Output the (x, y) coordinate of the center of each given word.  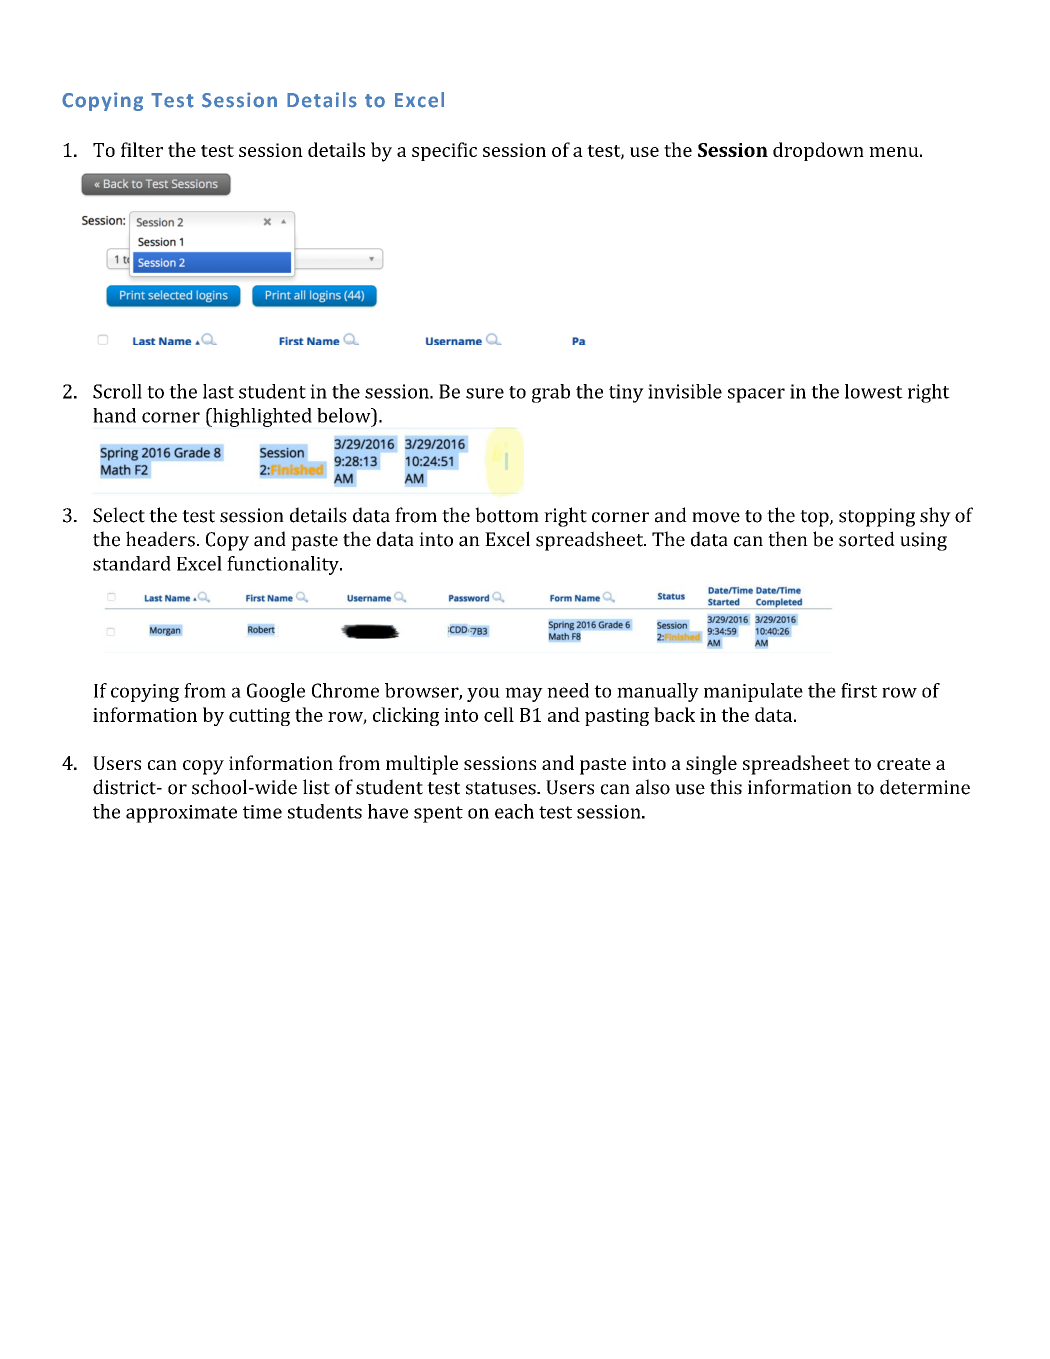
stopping (877, 517)
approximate (181, 814)
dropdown (818, 151)
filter (142, 149)
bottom (507, 515)
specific (444, 151)
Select (119, 515)
